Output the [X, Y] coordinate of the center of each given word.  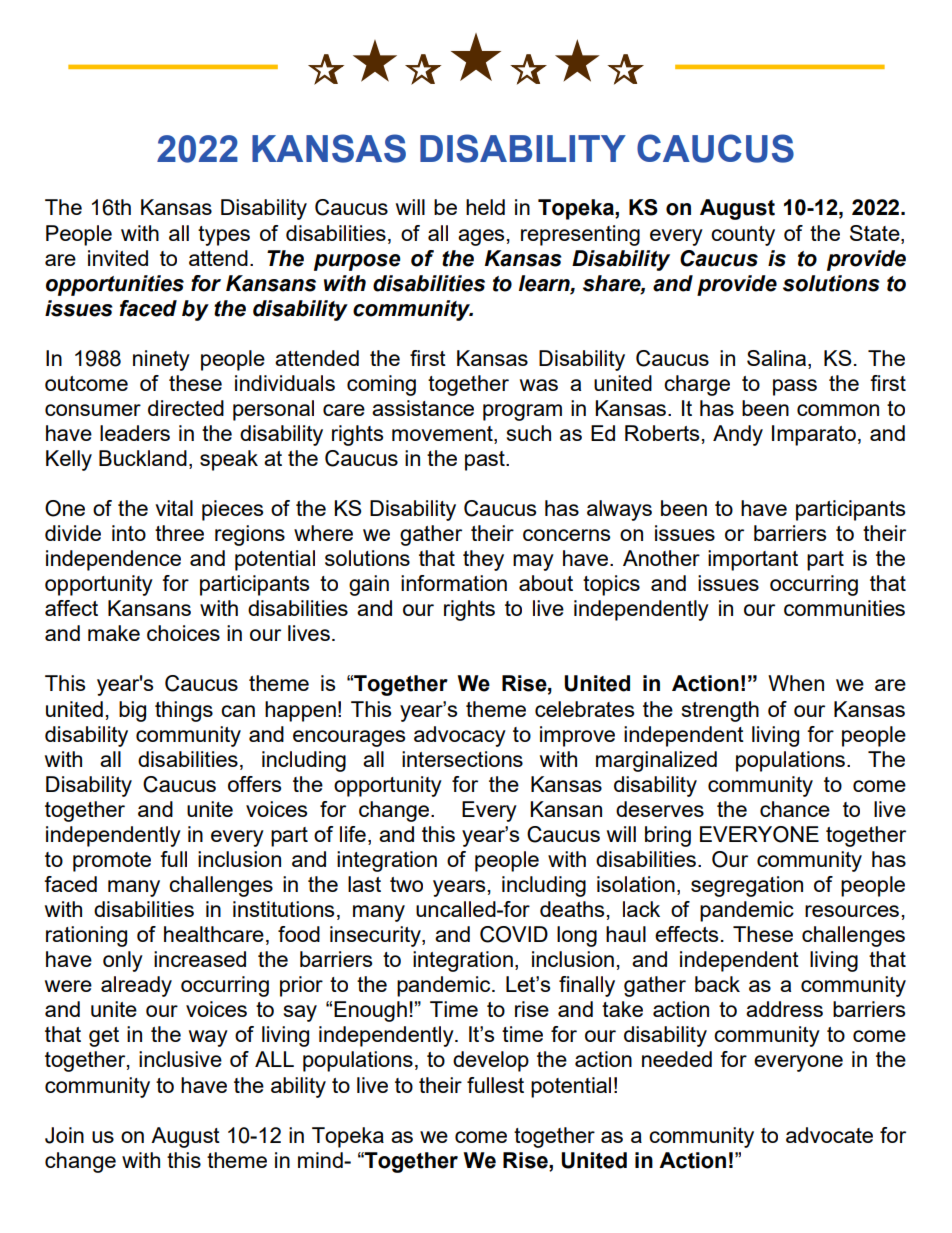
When [796, 683]
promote [112, 862]
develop [491, 1061]
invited [118, 258]
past [486, 461]
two [406, 884]
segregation [747, 886]
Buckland [143, 458]
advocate [829, 1135]
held [485, 207]
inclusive [180, 1059]
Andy [738, 435]
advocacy [460, 736]
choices [183, 633]
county [743, 236]
